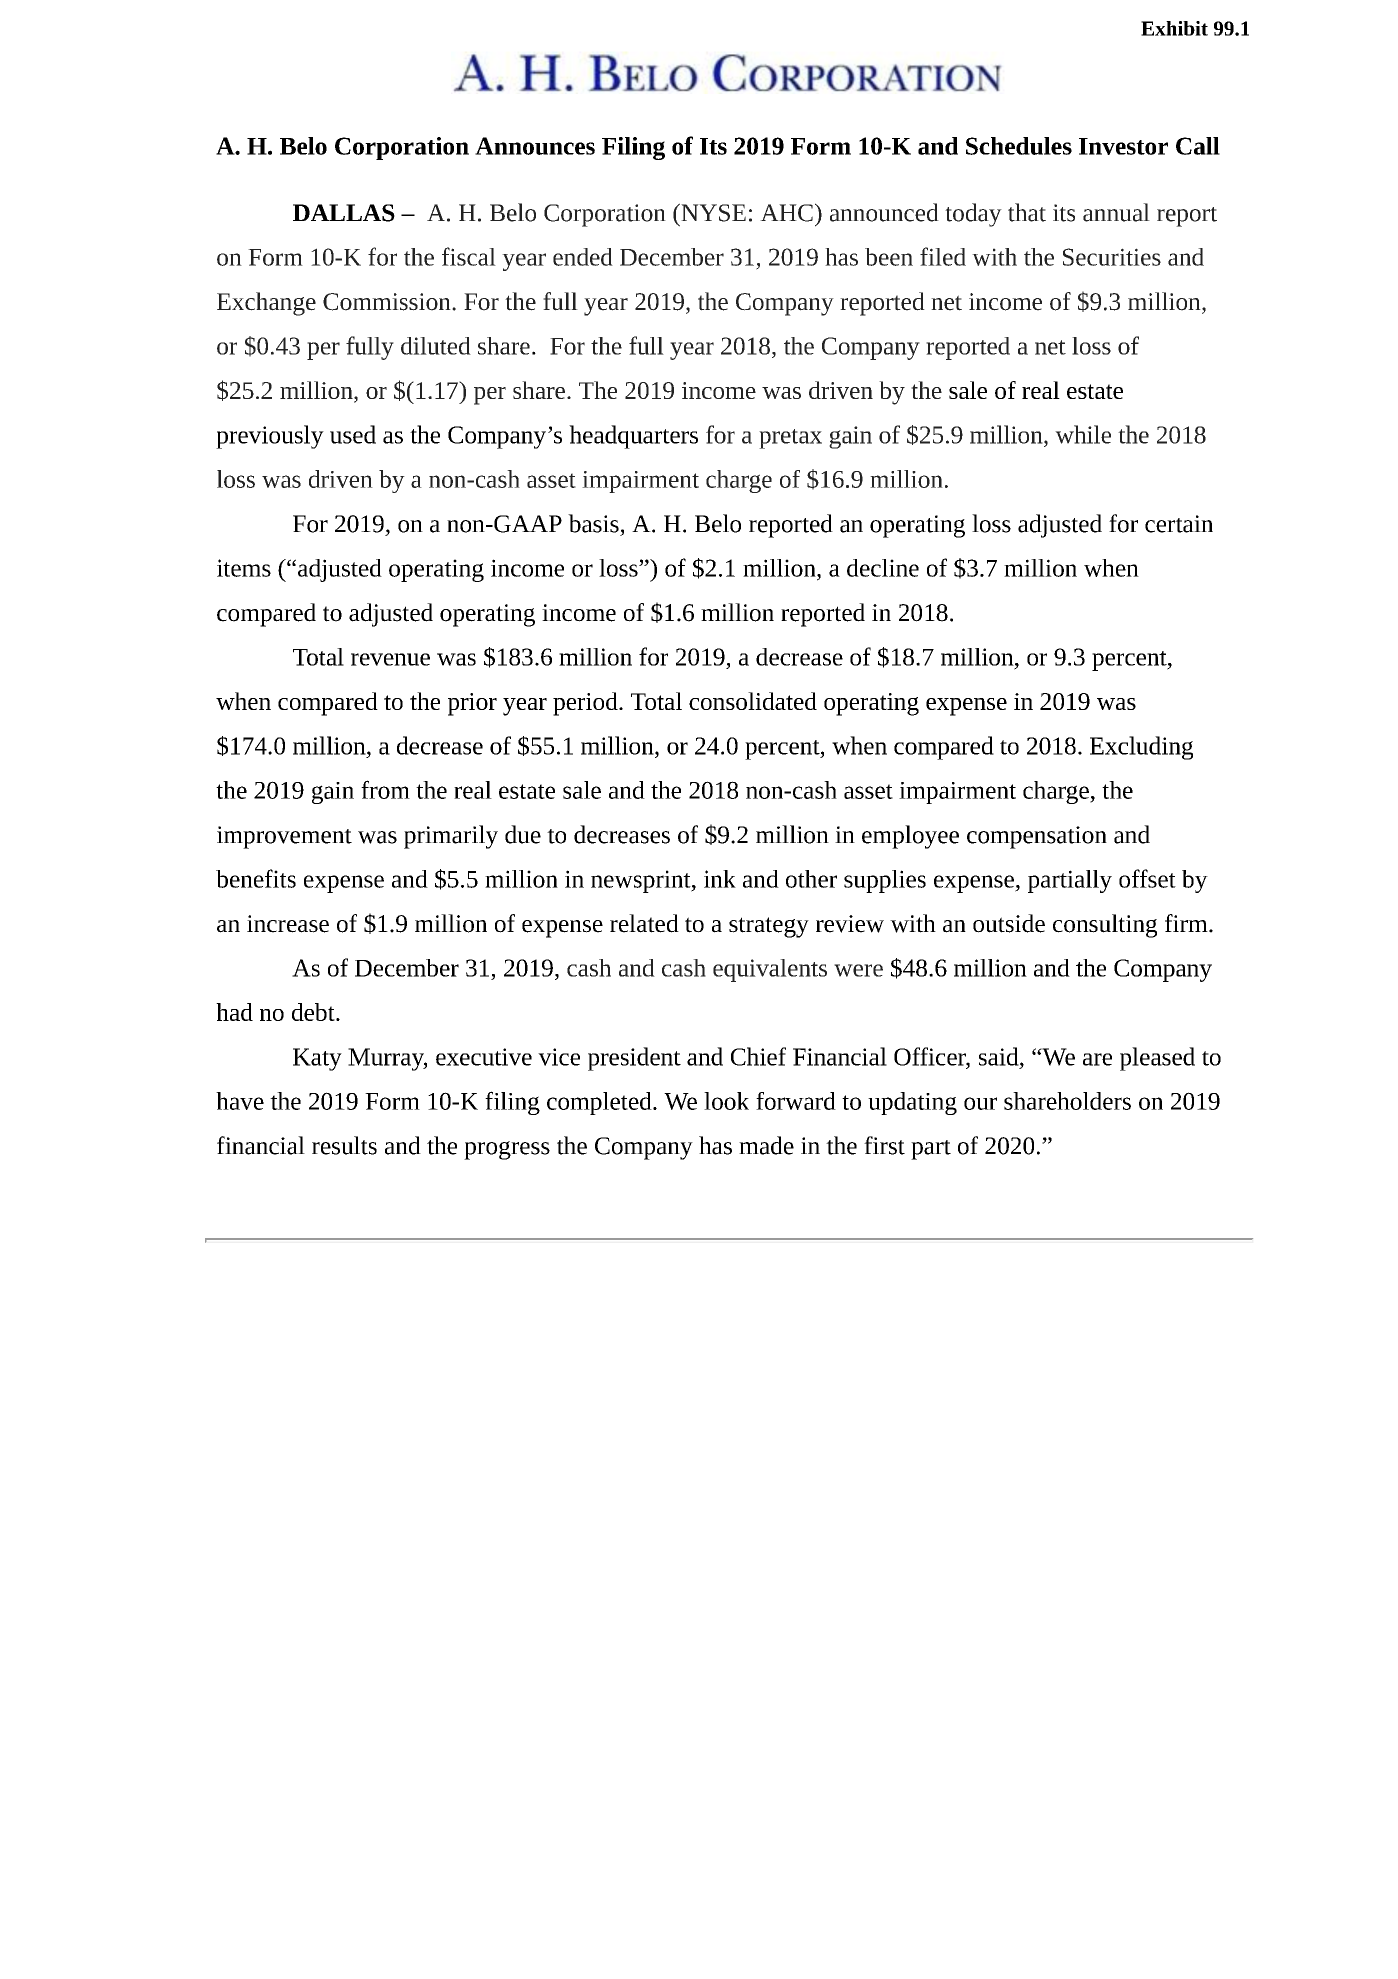  What do you see at coordinates (1174, 28) in the document?
I see `Exhibit` at bounding box center [1174, 28].
